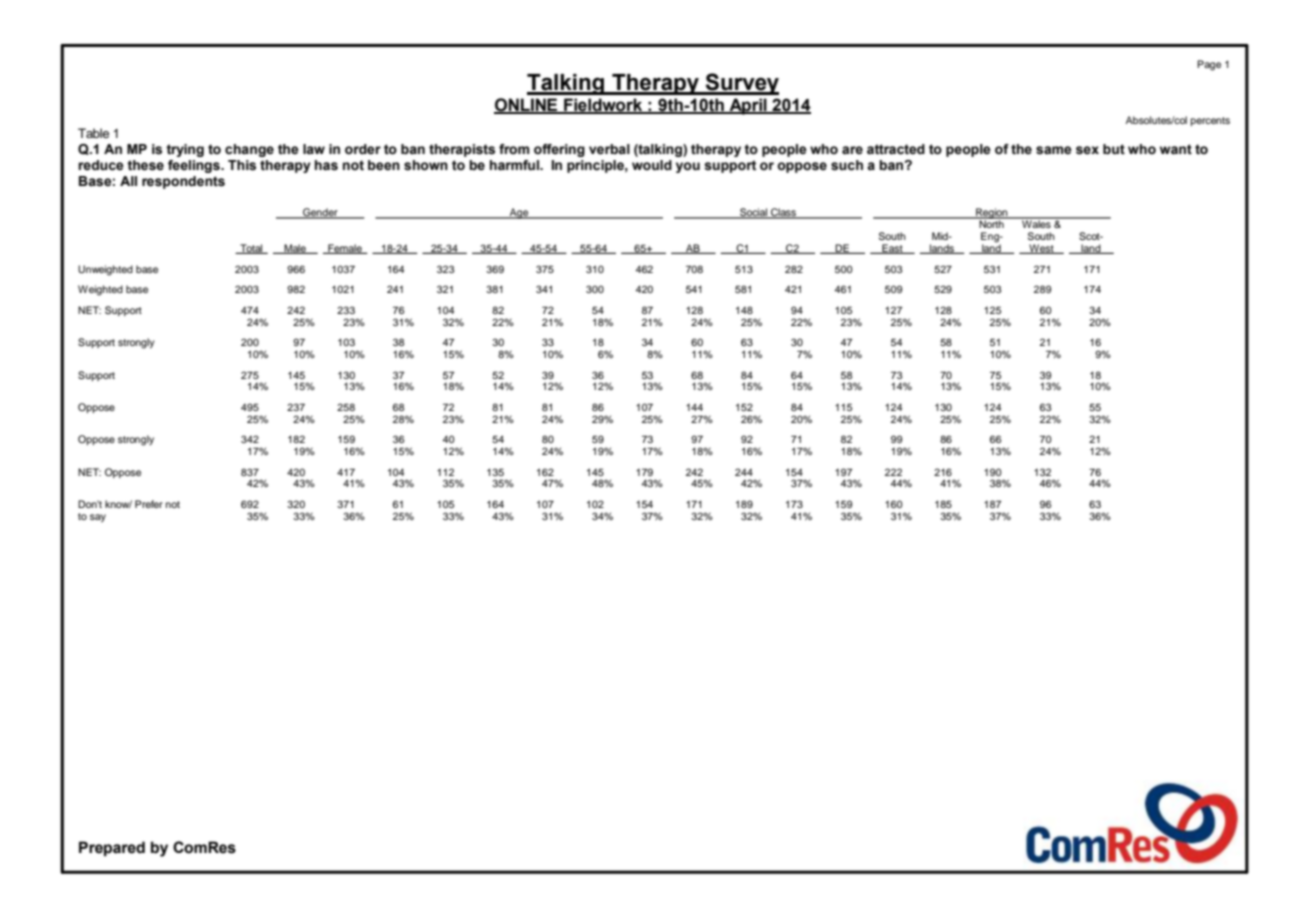 The height and width of the document is (924, 1308). Describe the element at coordinates (98, 518) in the document. I see `say` at that location.
